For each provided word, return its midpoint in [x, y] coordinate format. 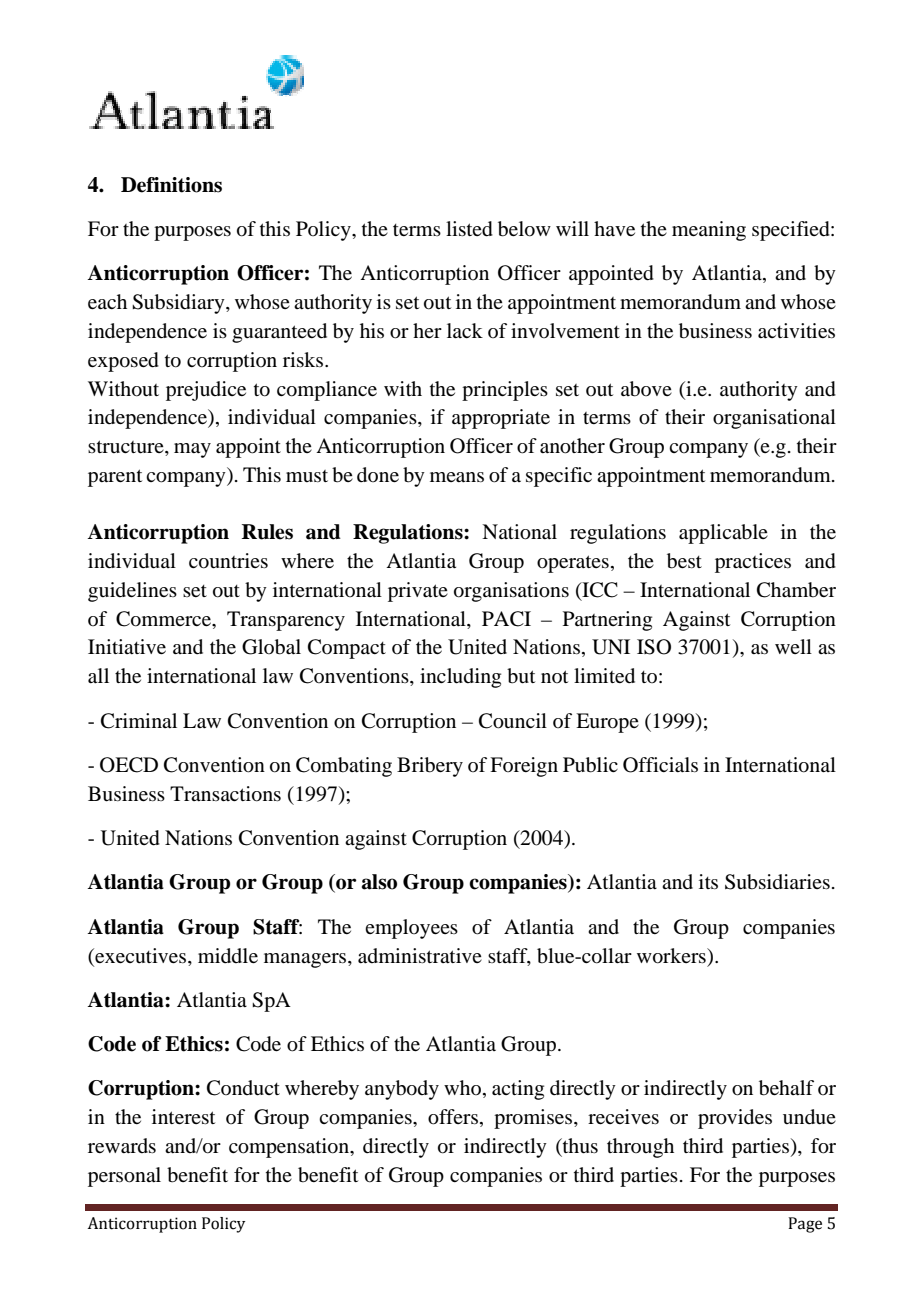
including [460, 678]
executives [141, 955]
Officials [660, 765]
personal [124, 1177]
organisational [774, 419]
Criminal [139, 721]
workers [672, 956]
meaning [709, 231]
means [457, 477]
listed [469, 229]
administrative [420, 956]
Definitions [171, 185]
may [192, 450]
